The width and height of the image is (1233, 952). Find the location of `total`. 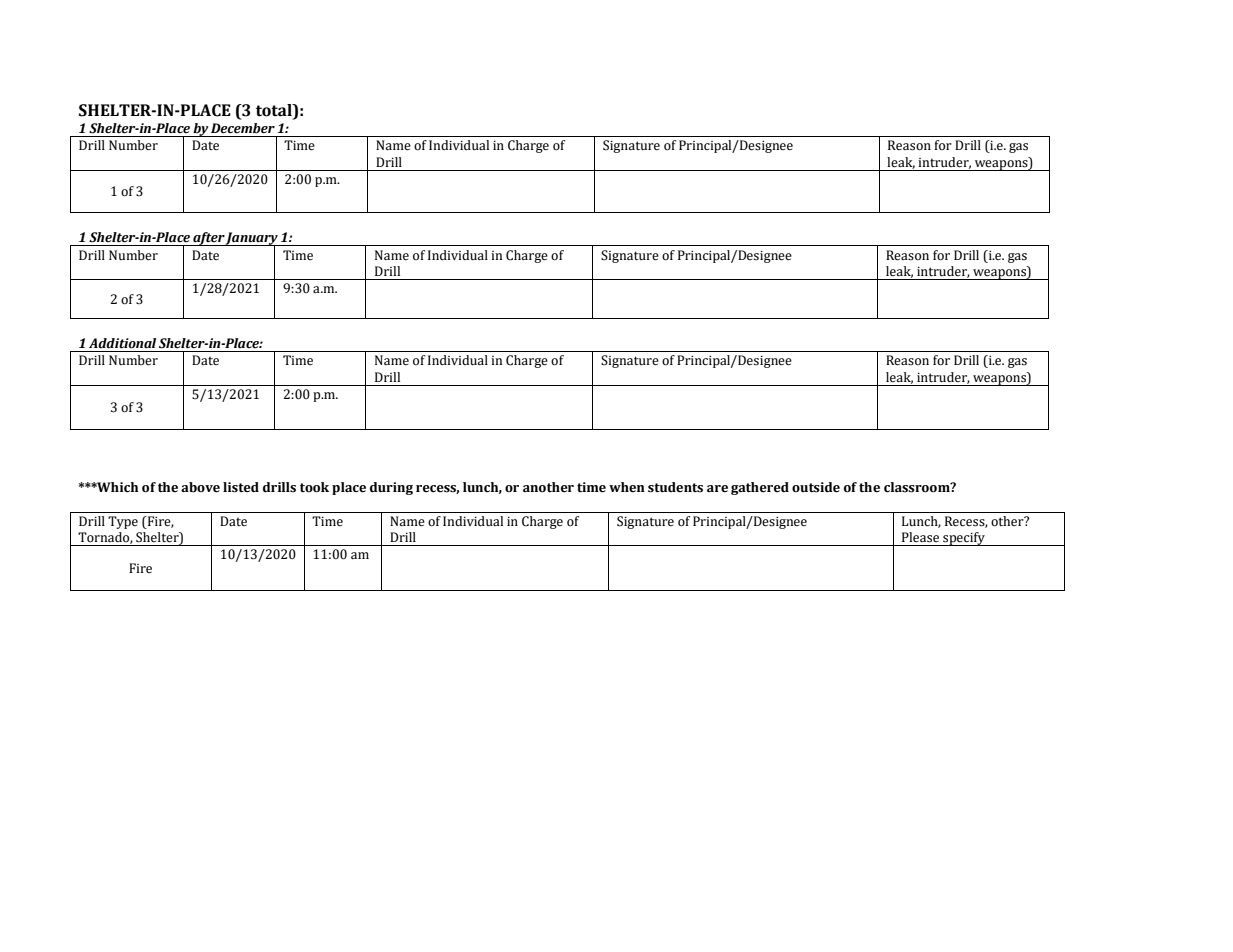

total is located at coordinates (275, 111).
